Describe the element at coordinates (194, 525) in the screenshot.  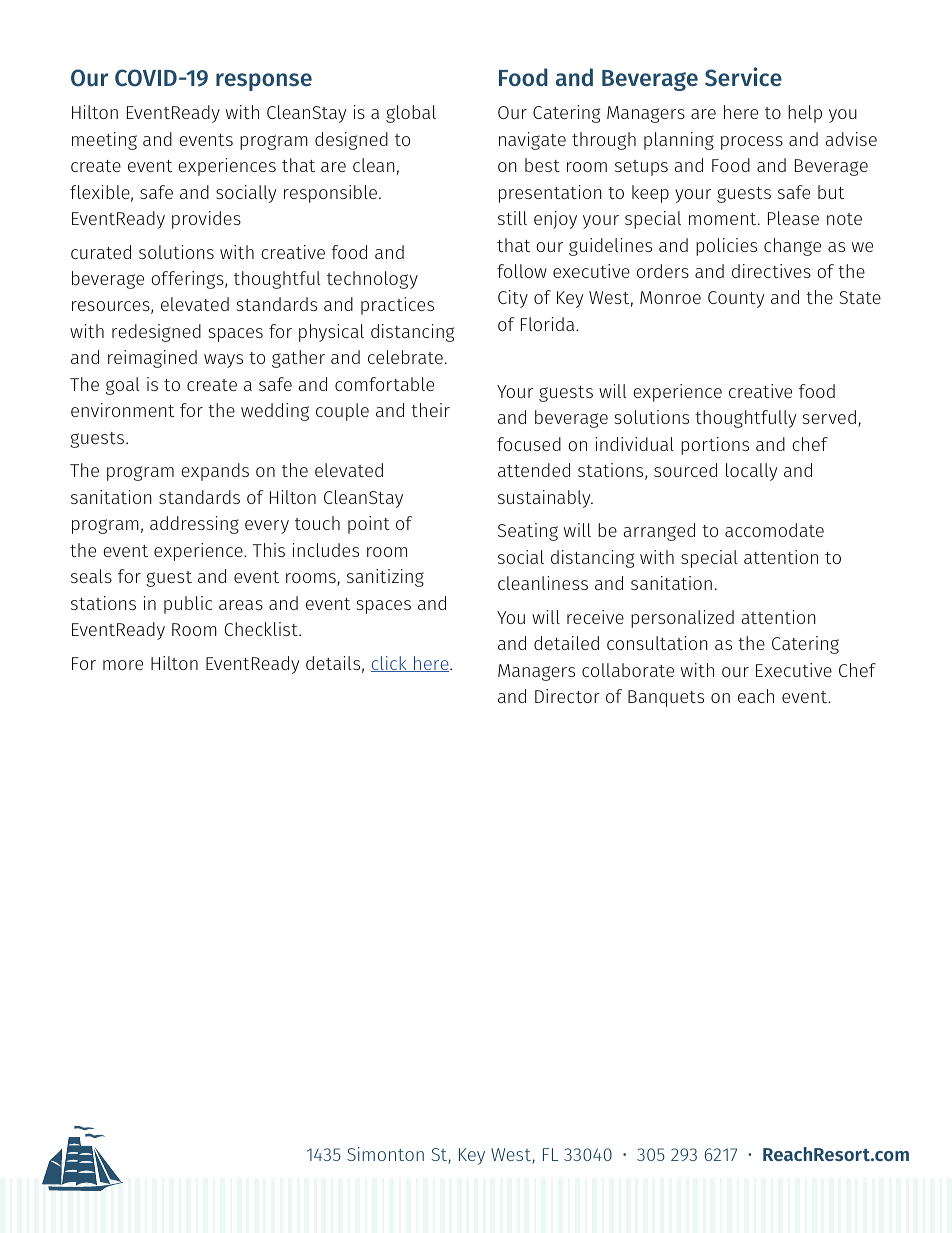
I see `addressing` at that location.
